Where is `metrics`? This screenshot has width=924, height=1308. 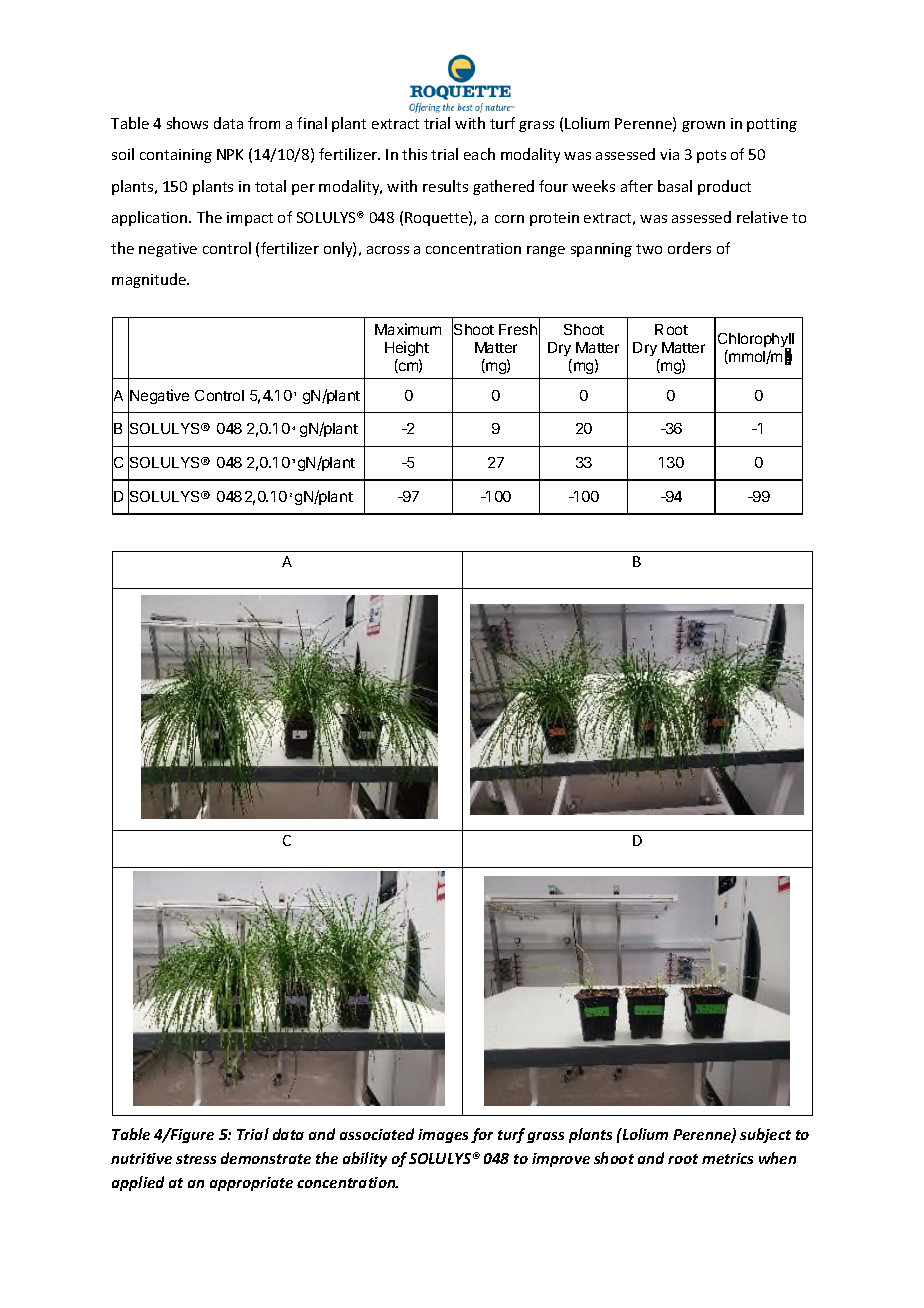 metrics is located at coordinates (727, 1158).
